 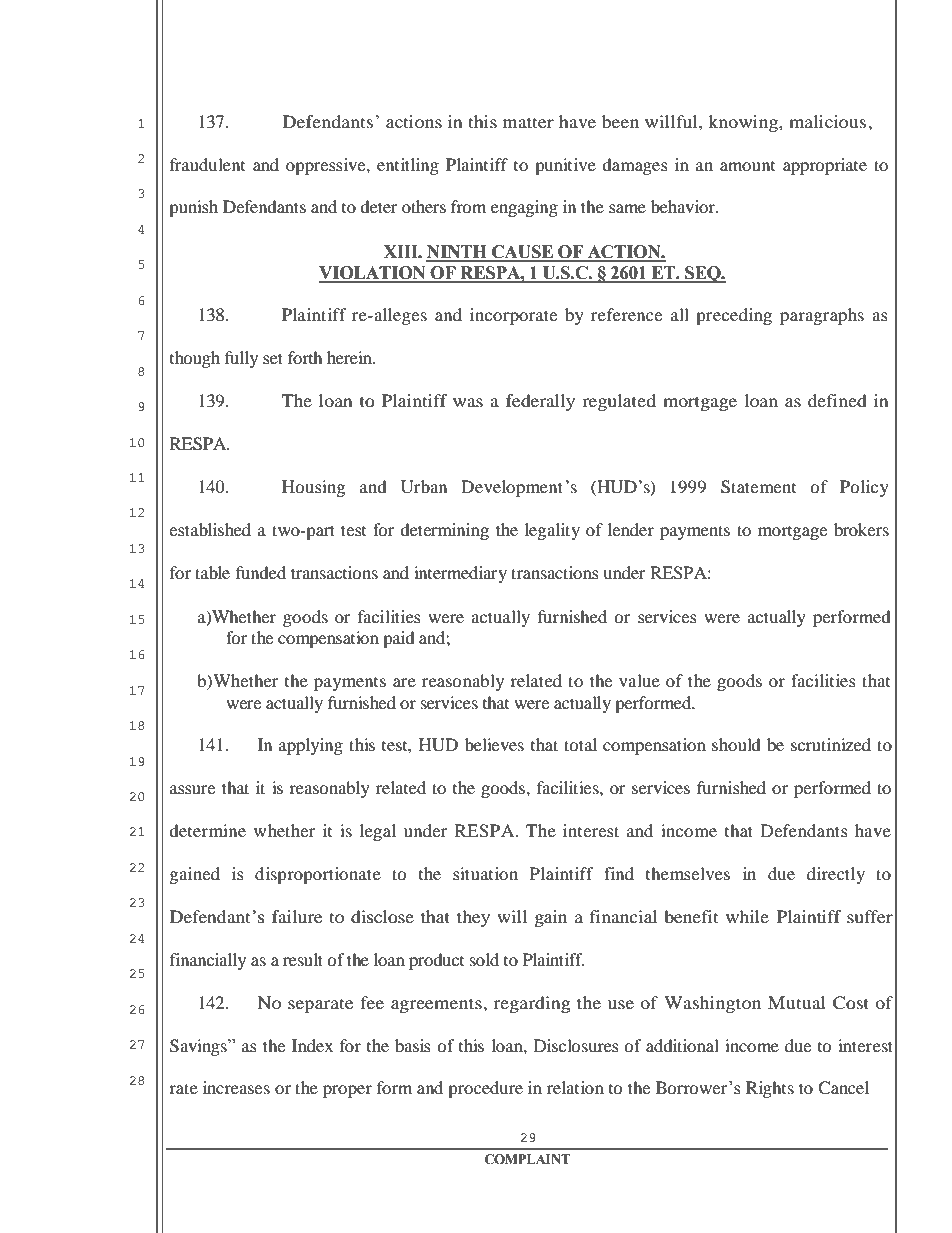 What do you see at coordinates (825, 166) in the page?
I see `appropriate` at bounding box center [825, 166].
